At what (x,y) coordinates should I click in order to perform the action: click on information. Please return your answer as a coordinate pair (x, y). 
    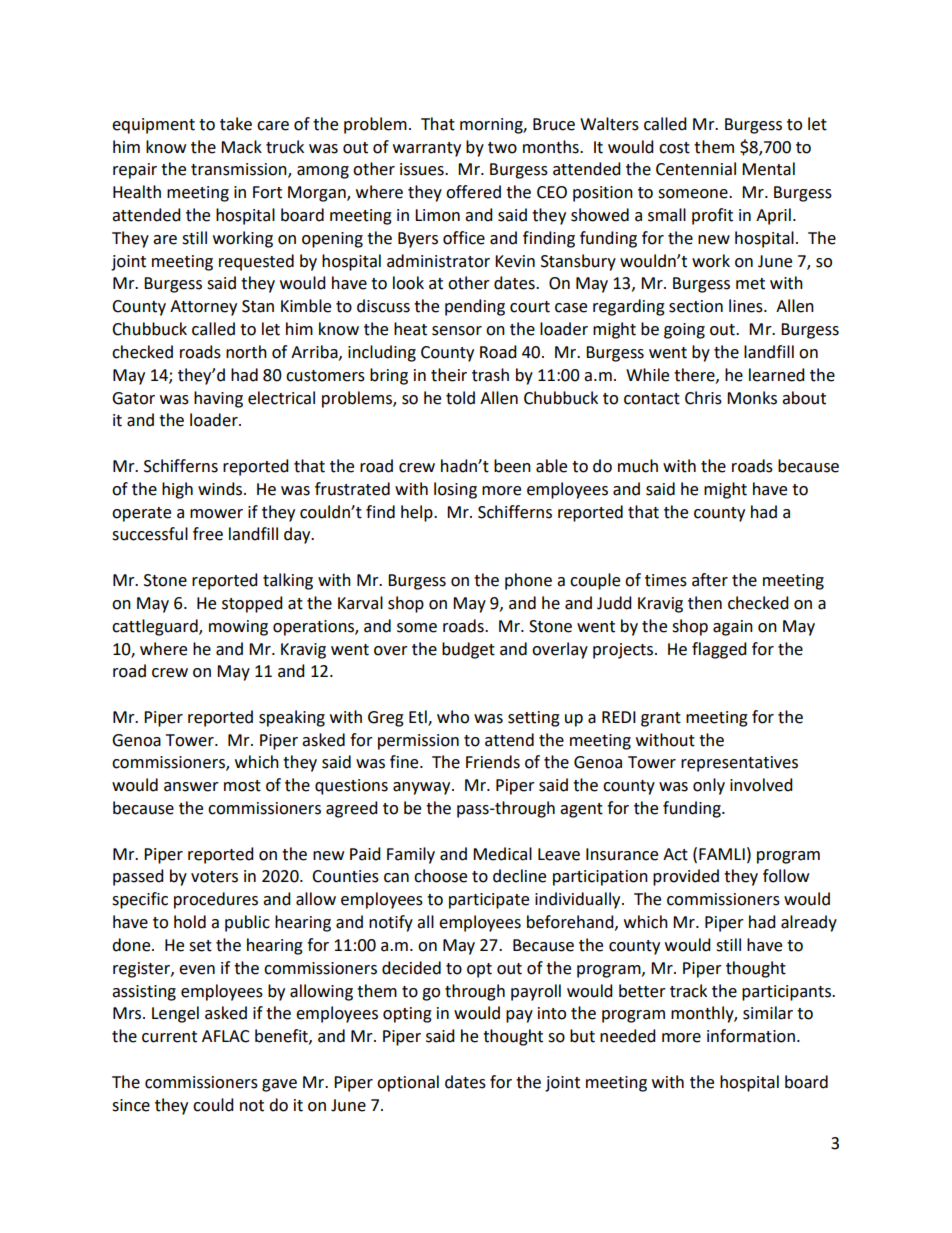
    Looking at the image, I should click on (751, 1036).
